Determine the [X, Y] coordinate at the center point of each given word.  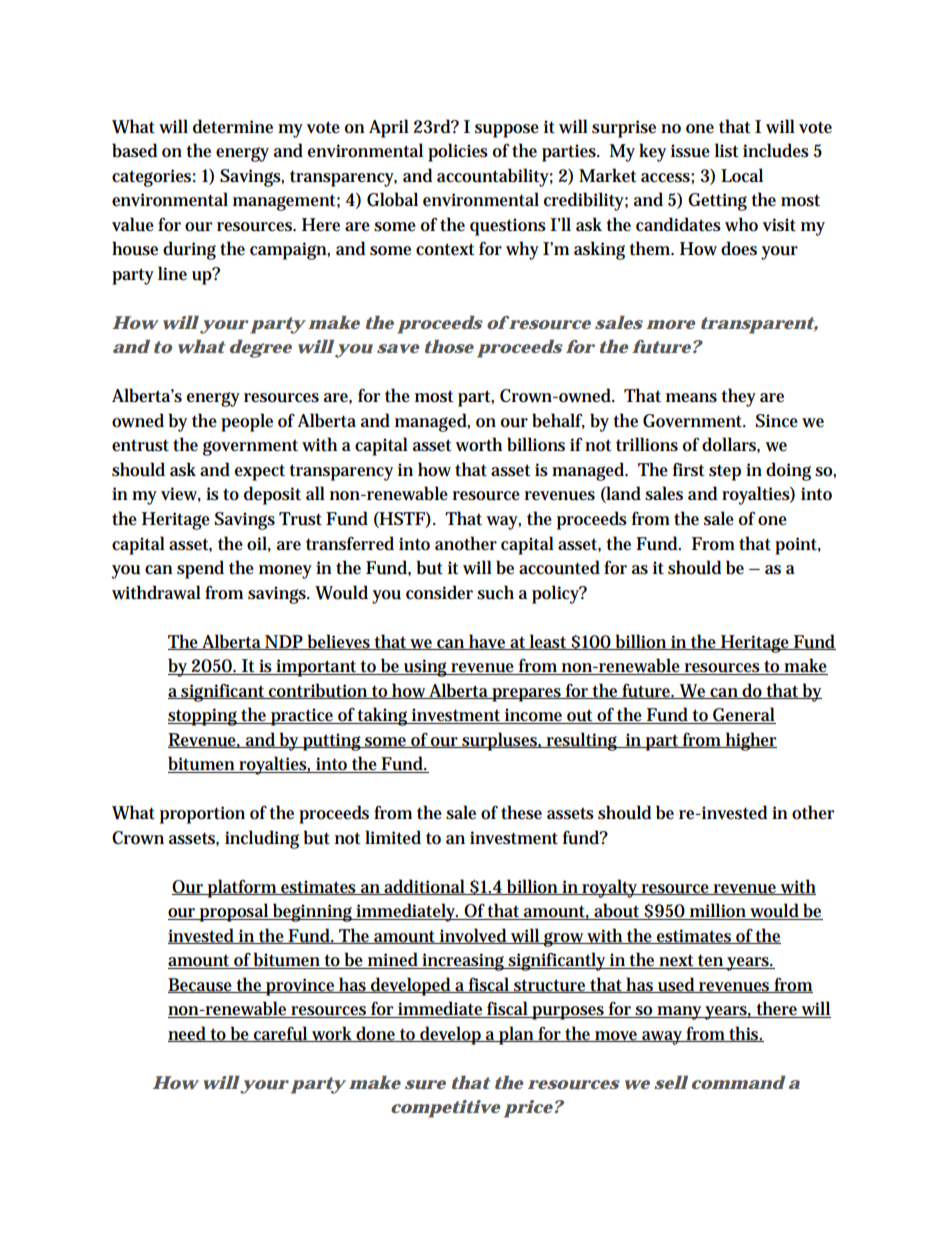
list [727, 150]
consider [439, 592]
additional [426, 887]
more [670, 324]
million [719, 911]
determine [233, 126]
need [189, 1034]
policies [458, 152]
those [449, 346]
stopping [204, 717]
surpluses [501, 741]
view [181, 494]
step [725, 472]
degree [261, 349]
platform [243, 888]
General [744, 715]
